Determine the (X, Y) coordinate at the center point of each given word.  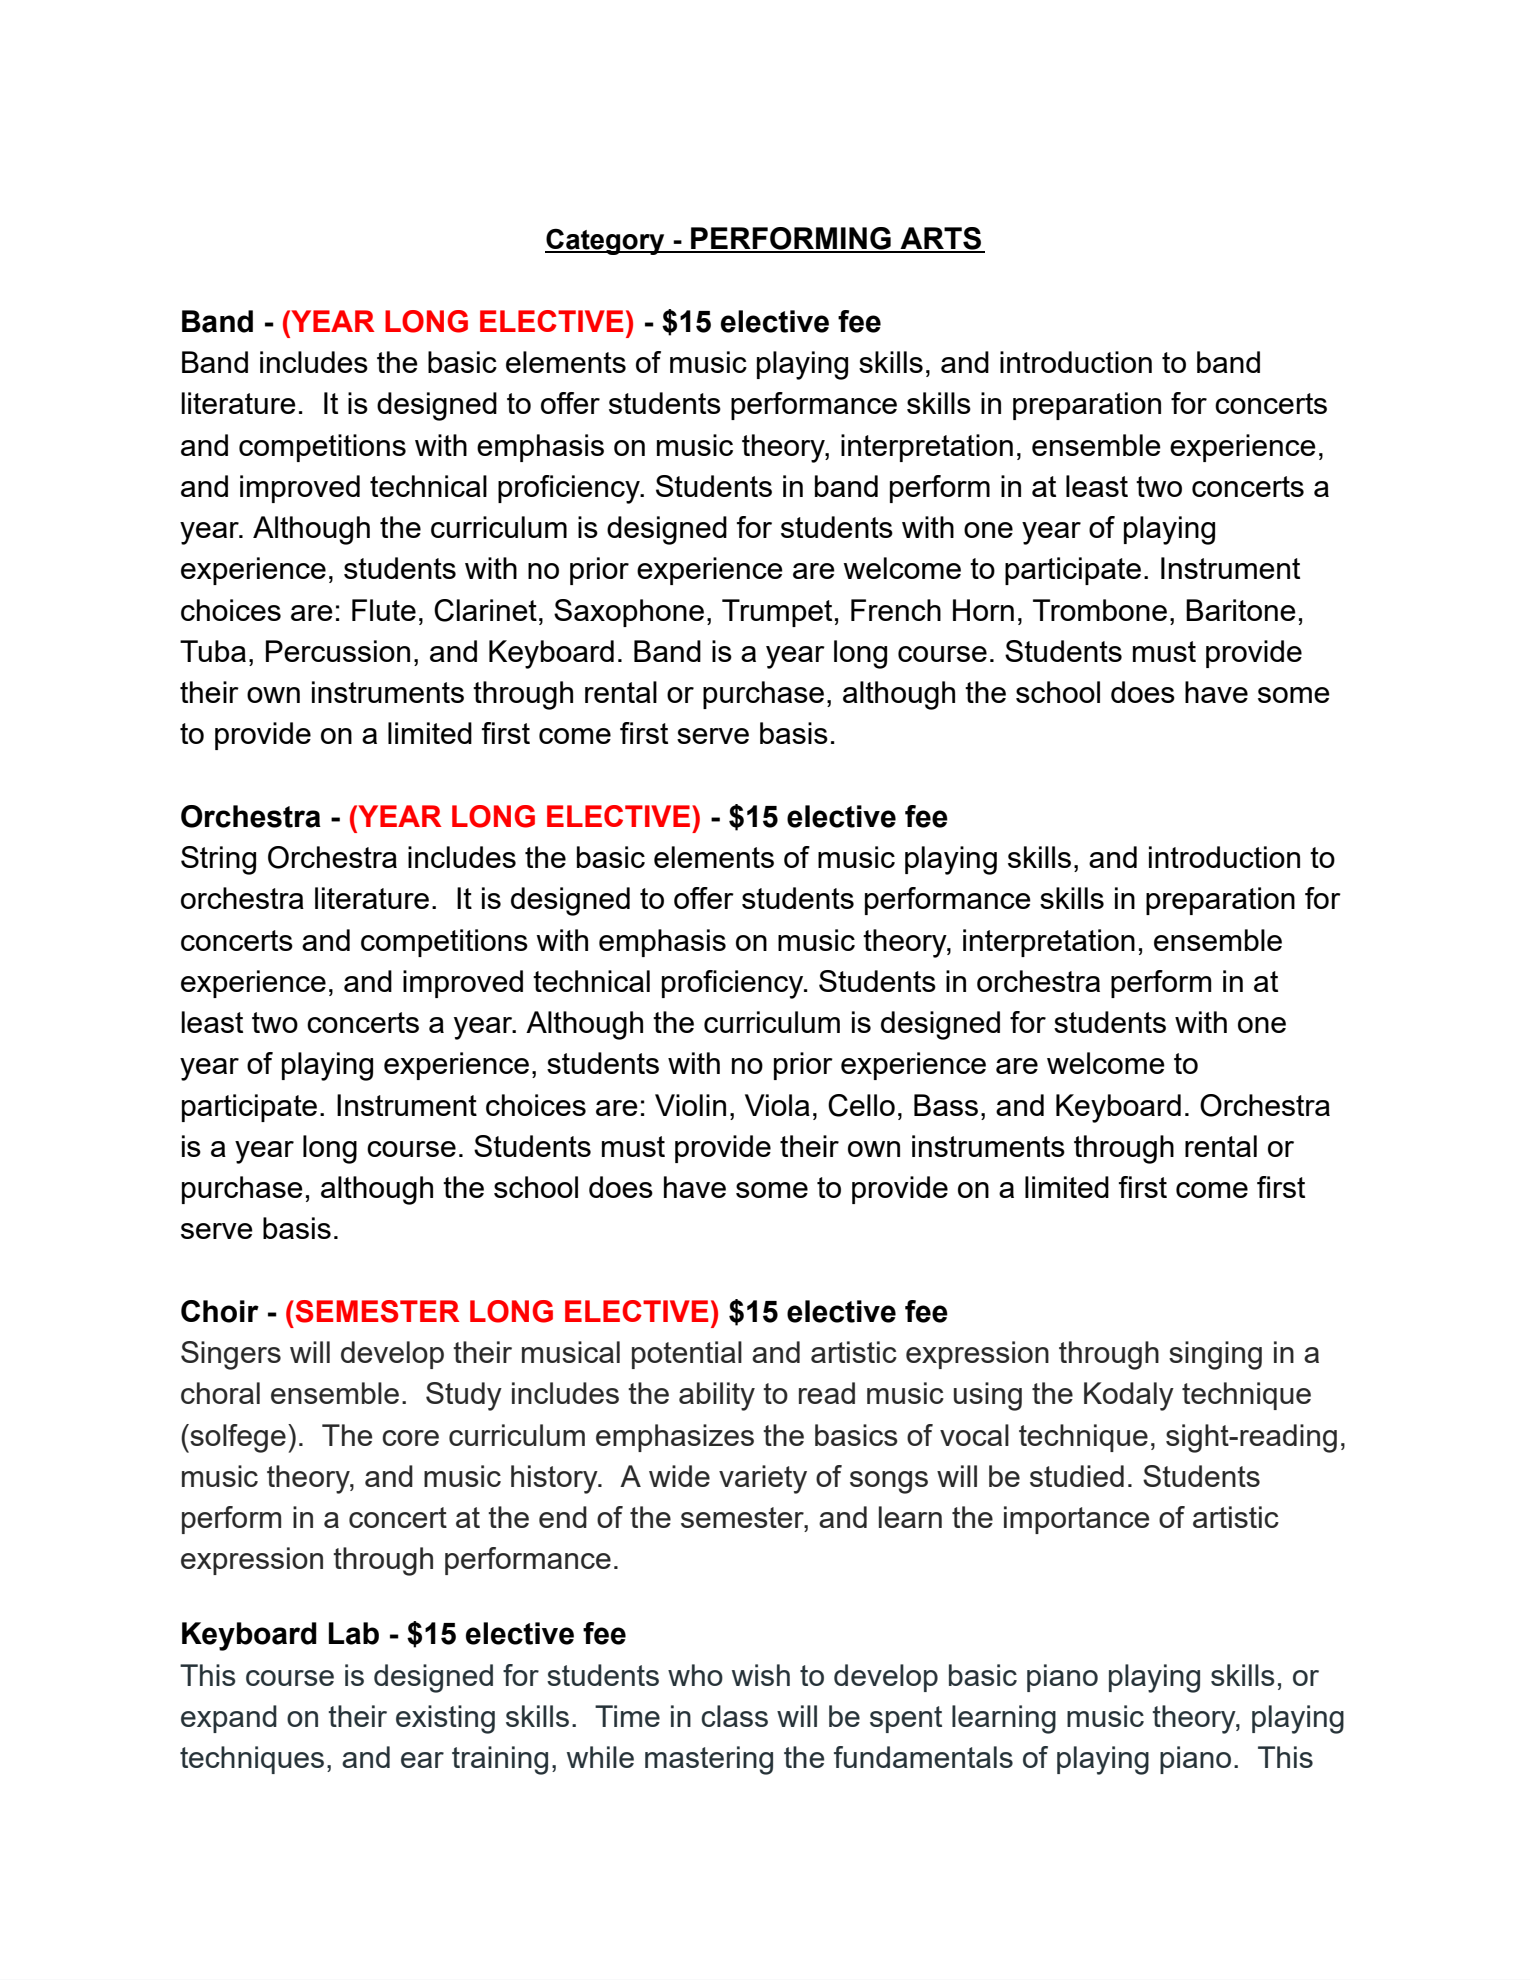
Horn (983, 610)
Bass (946, 1105)
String (218, 860)
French (896, 610)
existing (445, 1719)
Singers (231, 1355)
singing (1215, 1355)
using (988, 1396)
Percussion (338, 651)
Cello (861, 1105)
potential (687, 1355)
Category (606, 241)
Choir (220, 1311)
